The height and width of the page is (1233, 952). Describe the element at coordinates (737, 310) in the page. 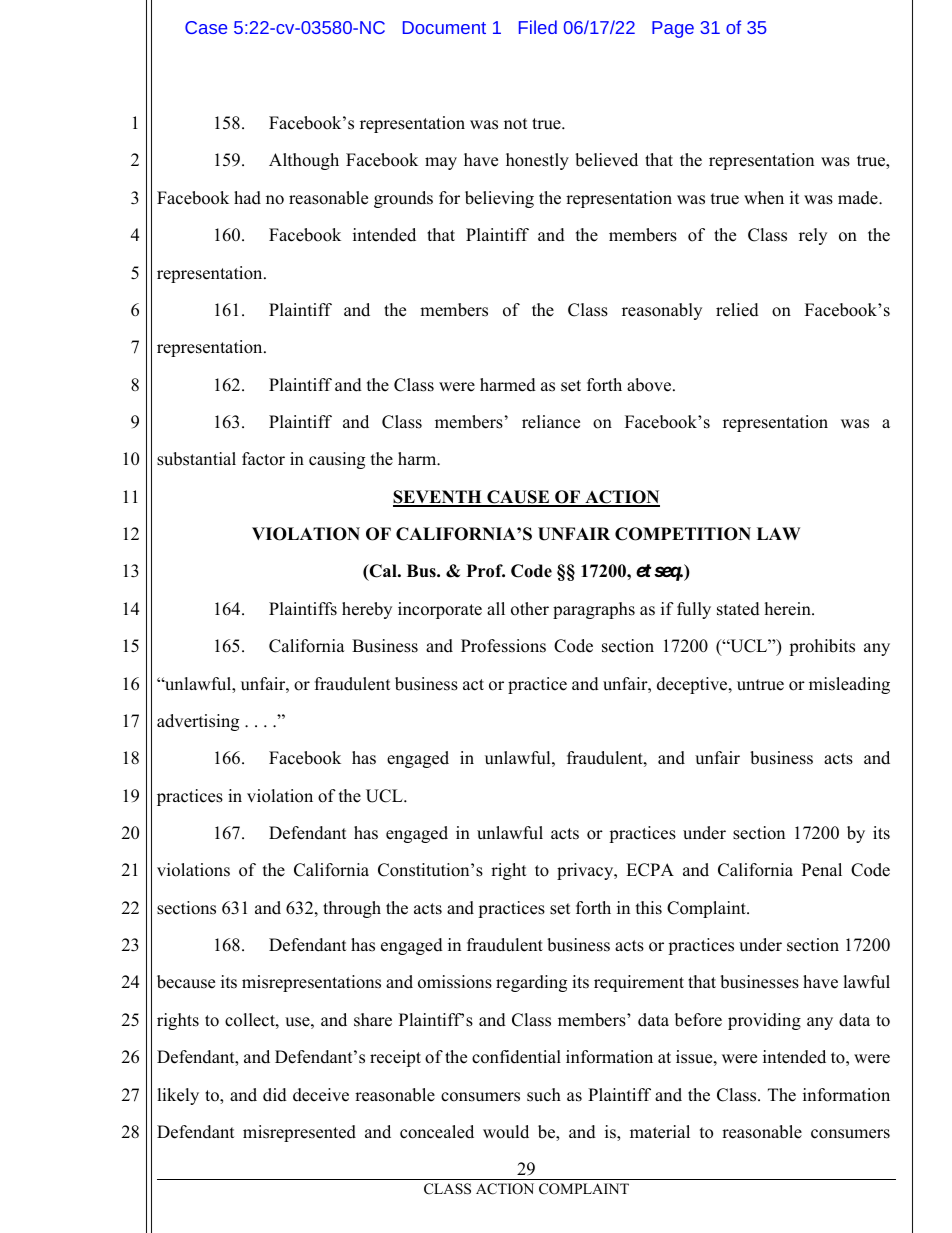

I see `relied` at that location.
